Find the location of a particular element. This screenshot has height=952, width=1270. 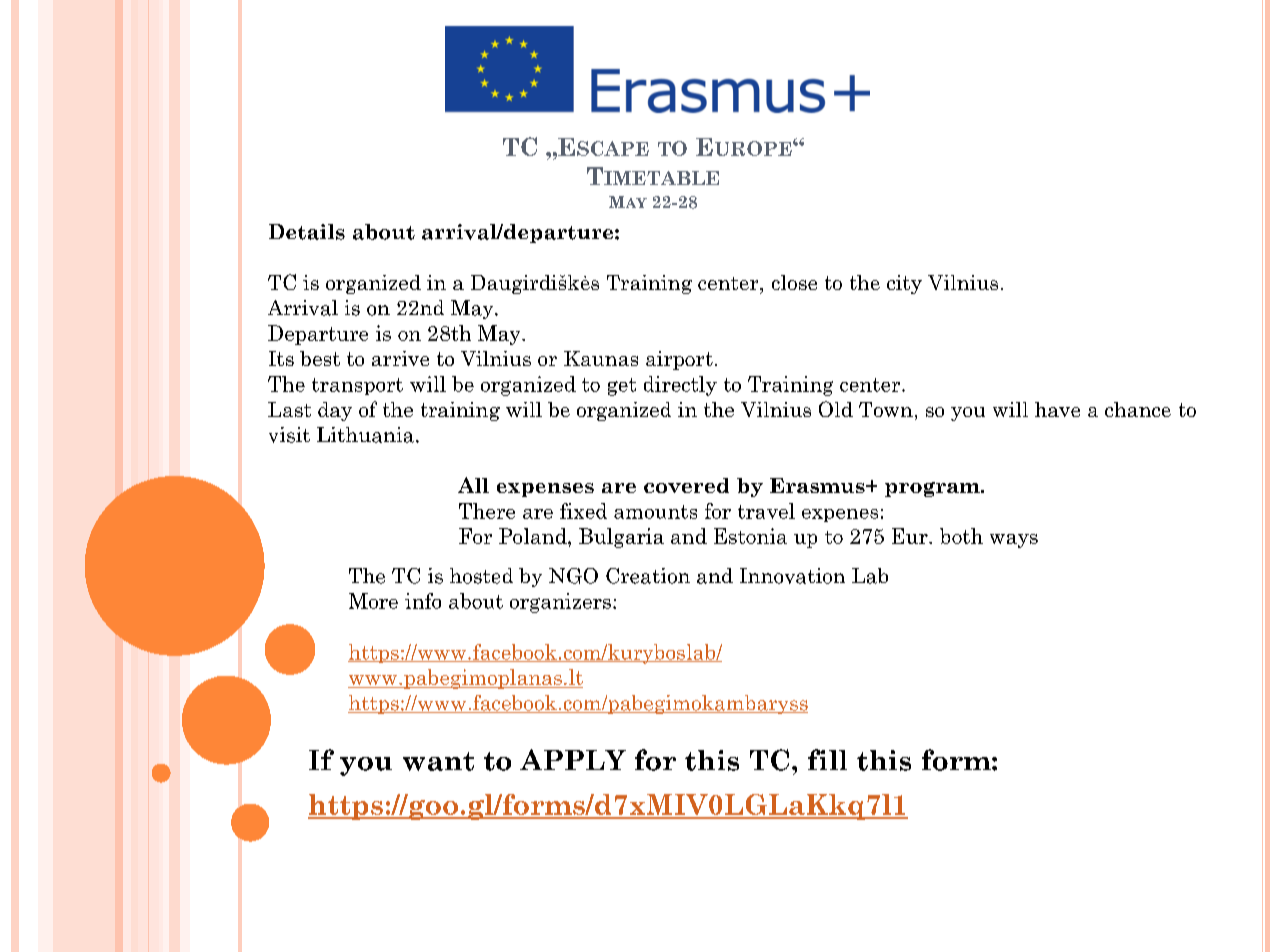

Details is located at coordinates (307, 232).
